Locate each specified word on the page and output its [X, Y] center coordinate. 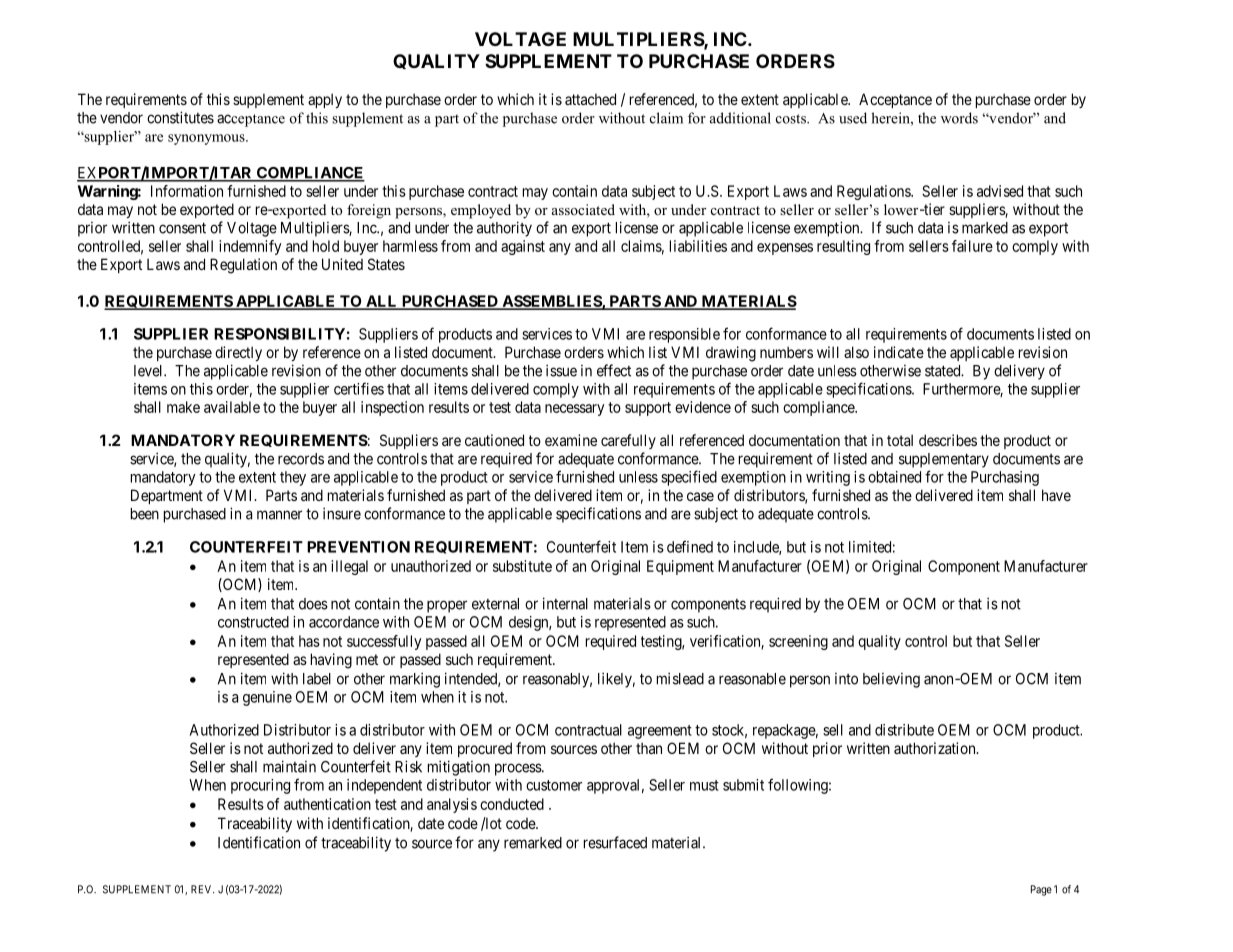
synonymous [207, 139]
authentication [327, 804]
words [959, 118]
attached [590, 99]
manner [279, 515]
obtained [894, 477]
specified [689, 478]
